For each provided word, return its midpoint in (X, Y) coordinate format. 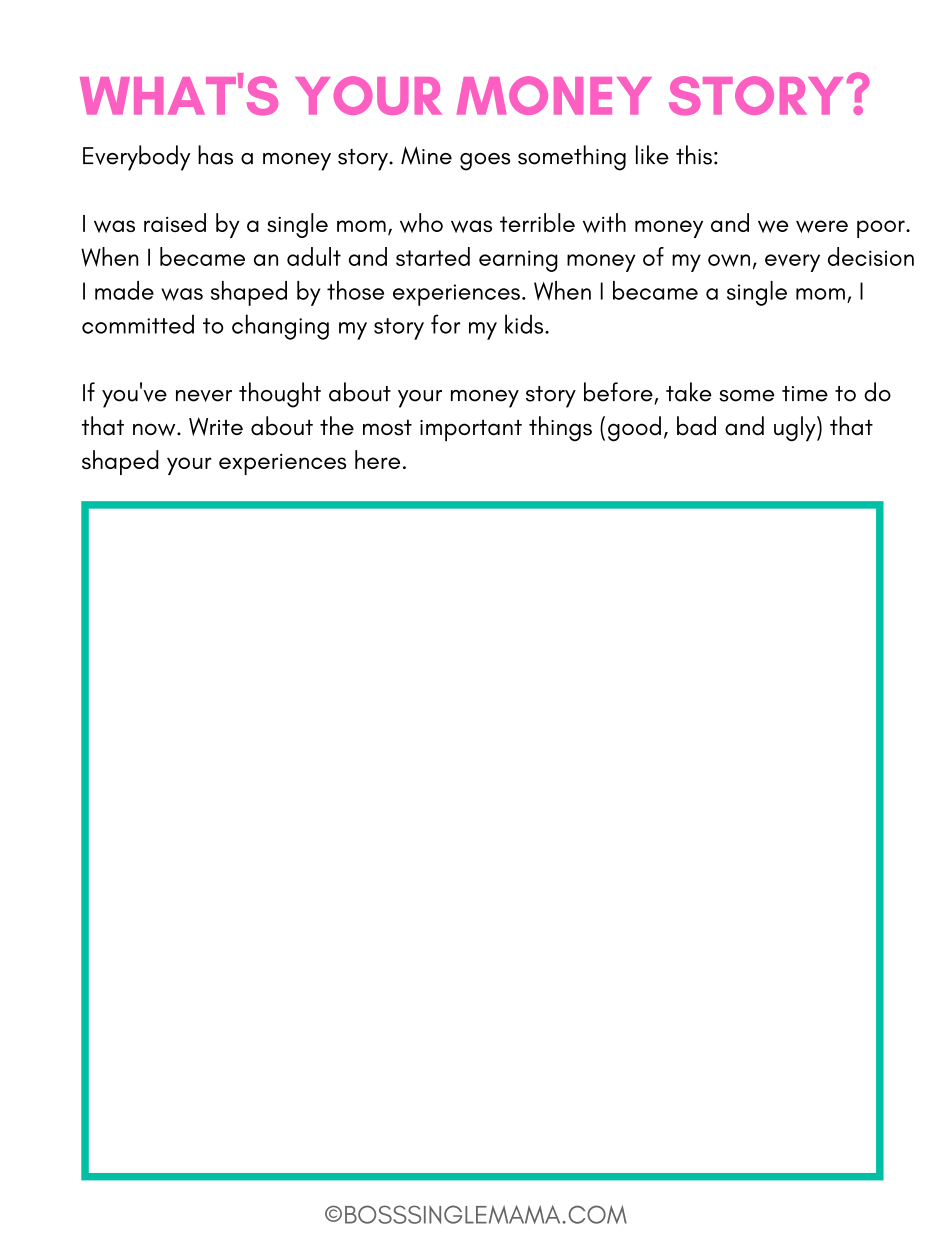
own (729, 260)
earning (518, 261)
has (215, 155)
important (471, 430)
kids (525, 324)
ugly (796, 429)
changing (280, 327)
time (805, 394)
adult (314, 256)
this (694, 155)
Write (216, 426)
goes (485, 162)
